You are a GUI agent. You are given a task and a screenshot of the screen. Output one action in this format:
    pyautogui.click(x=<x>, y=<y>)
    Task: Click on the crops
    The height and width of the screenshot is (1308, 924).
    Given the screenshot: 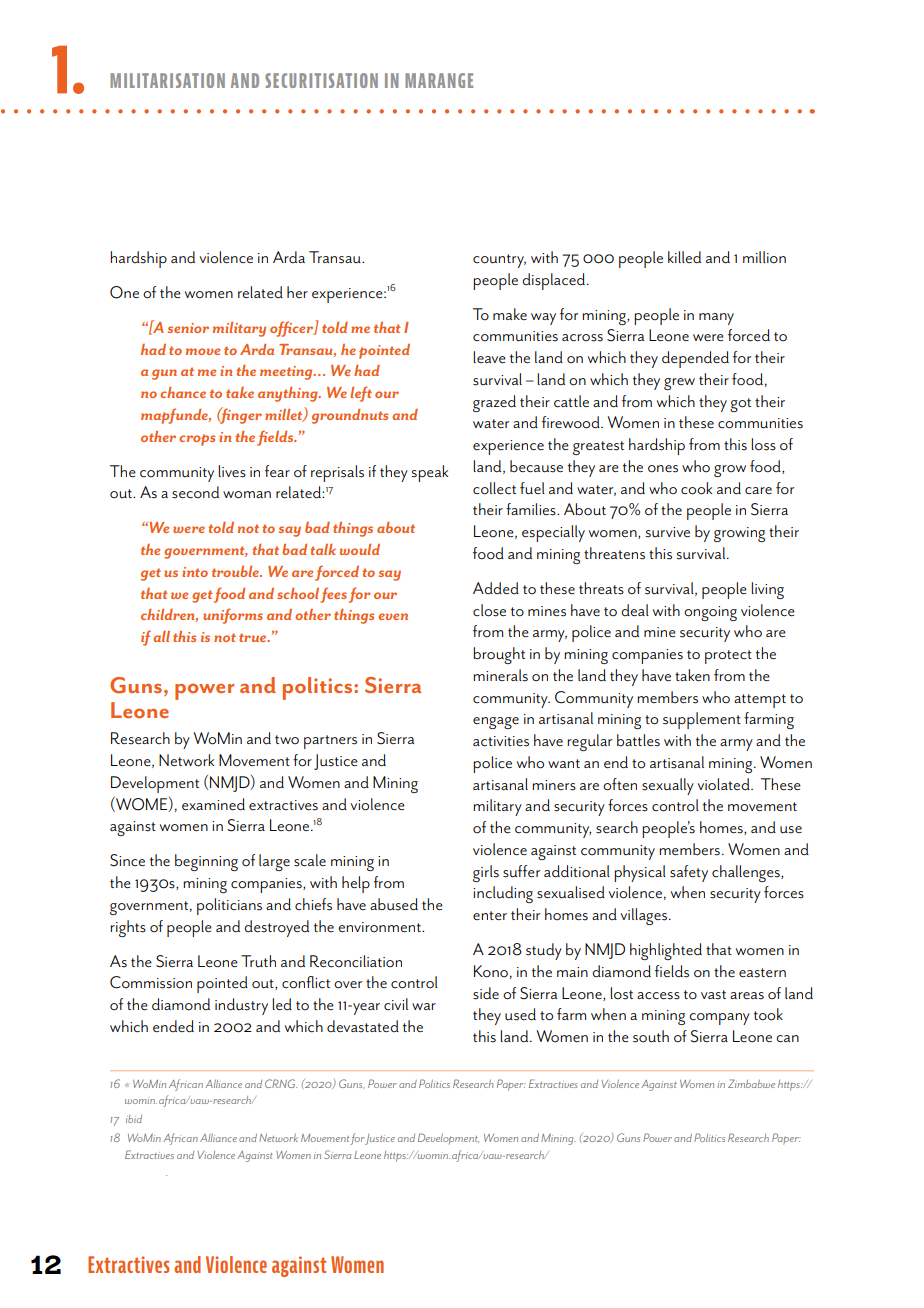 What is the action you would take?
    pyautogui.click(x=197, y=440)
